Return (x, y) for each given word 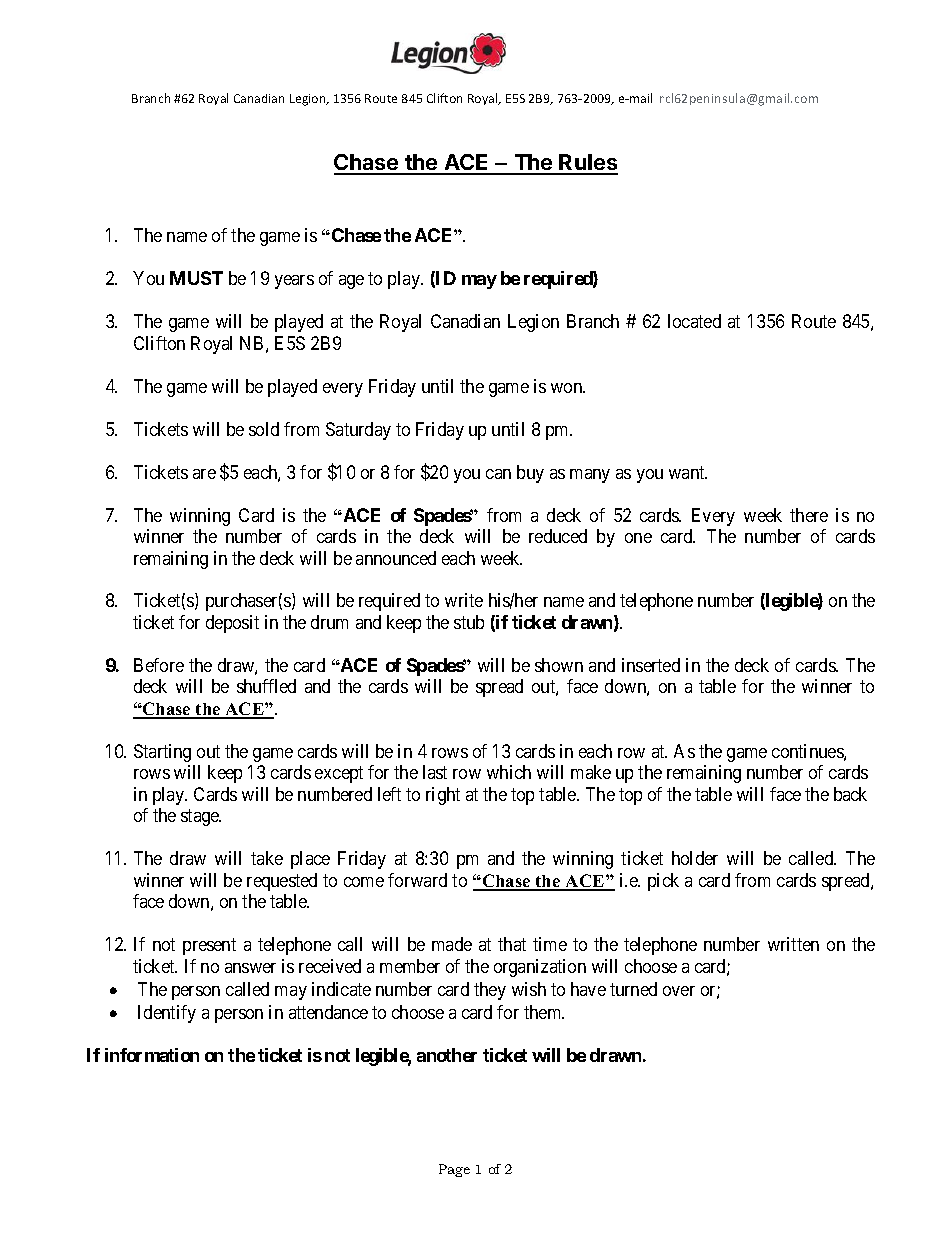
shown (559, 665)
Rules (588, 164)
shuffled (266, 686)
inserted (651, 665)
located (694, 321)
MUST (196, 278)
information (152, 1055)
